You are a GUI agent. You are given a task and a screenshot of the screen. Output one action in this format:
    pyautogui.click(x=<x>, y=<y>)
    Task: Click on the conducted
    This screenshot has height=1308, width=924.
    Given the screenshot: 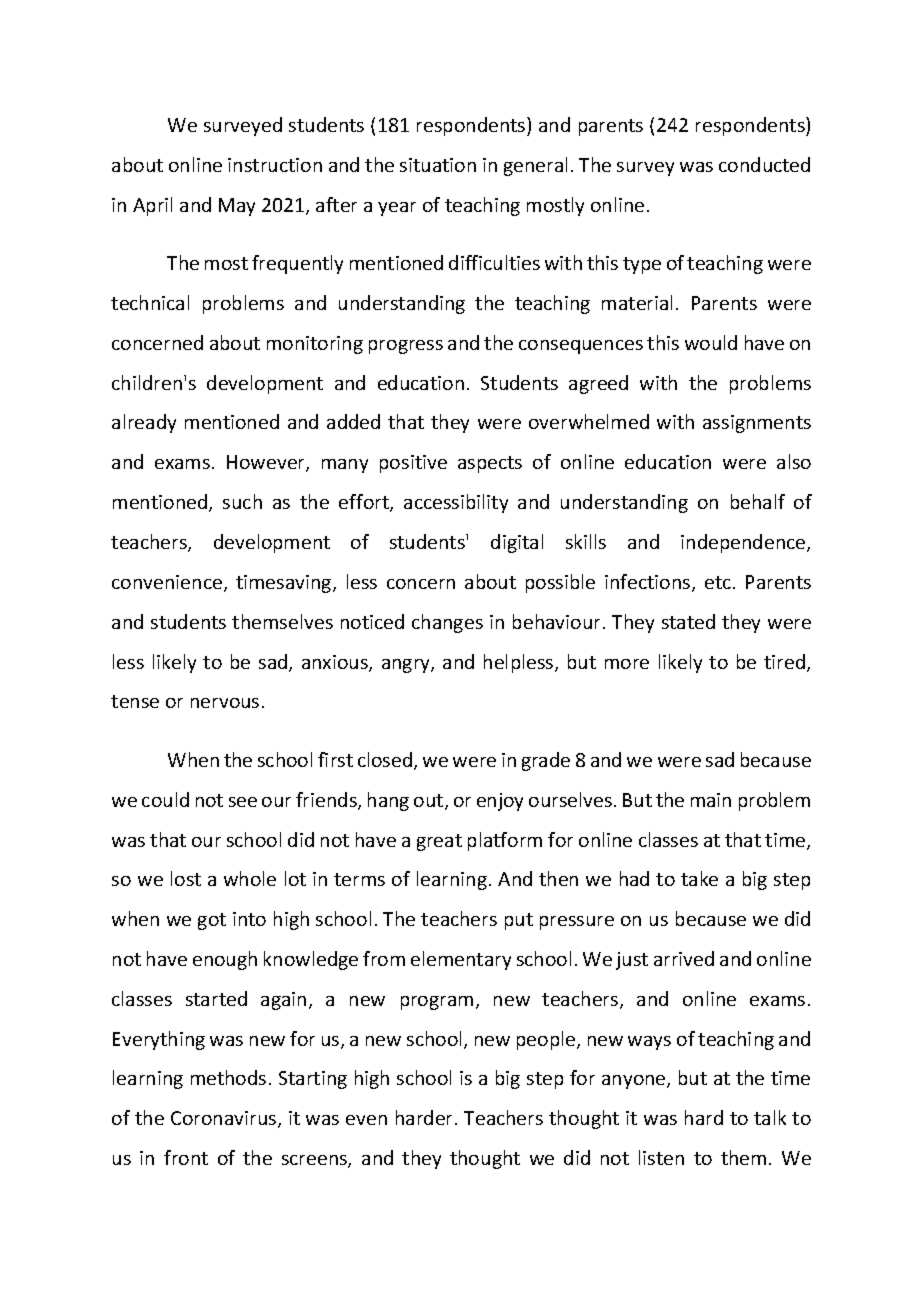 What is the action you would take?
    pyautogui.click(x=764, y=164)
